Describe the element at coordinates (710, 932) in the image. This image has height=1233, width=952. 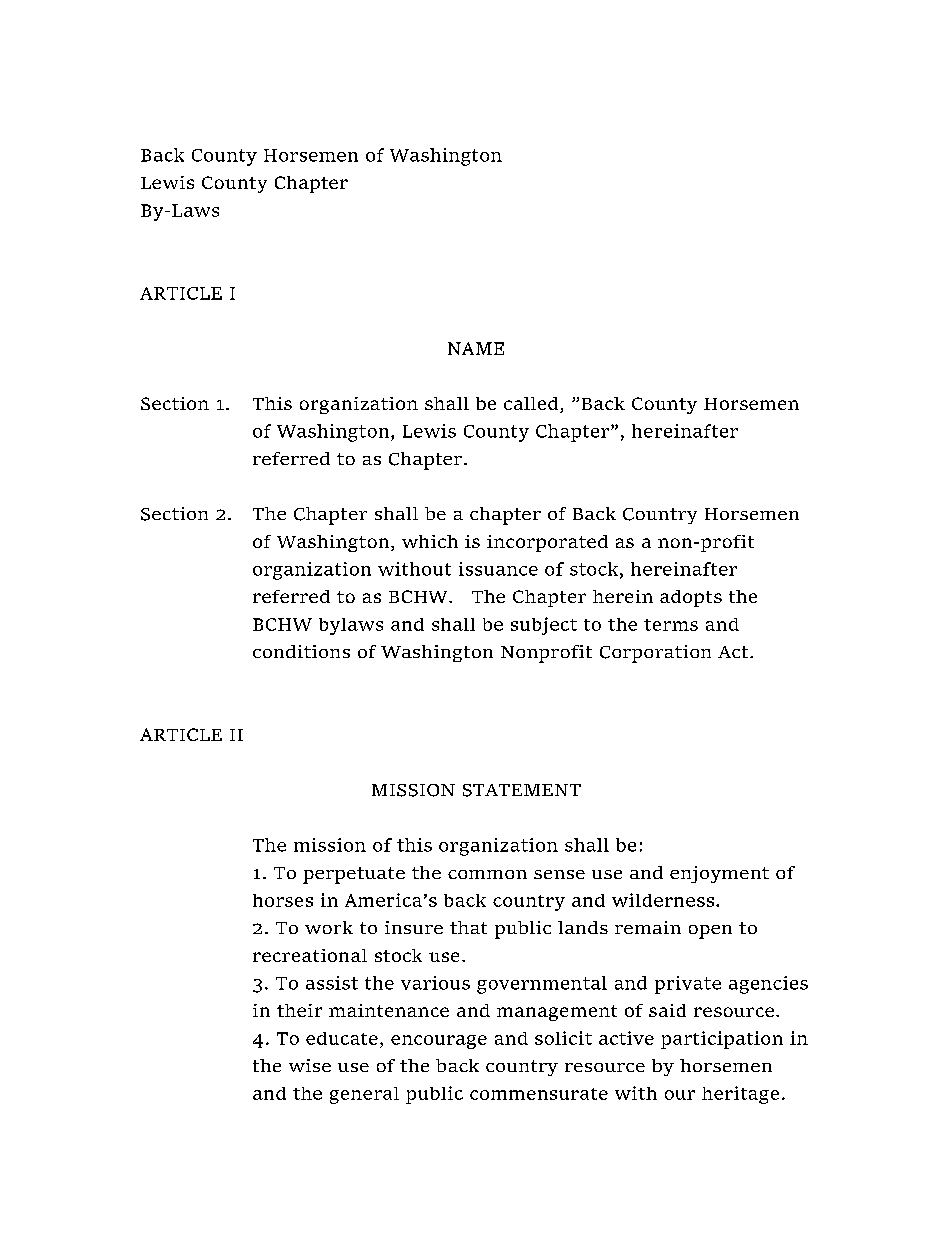
I see `open` at that location.
